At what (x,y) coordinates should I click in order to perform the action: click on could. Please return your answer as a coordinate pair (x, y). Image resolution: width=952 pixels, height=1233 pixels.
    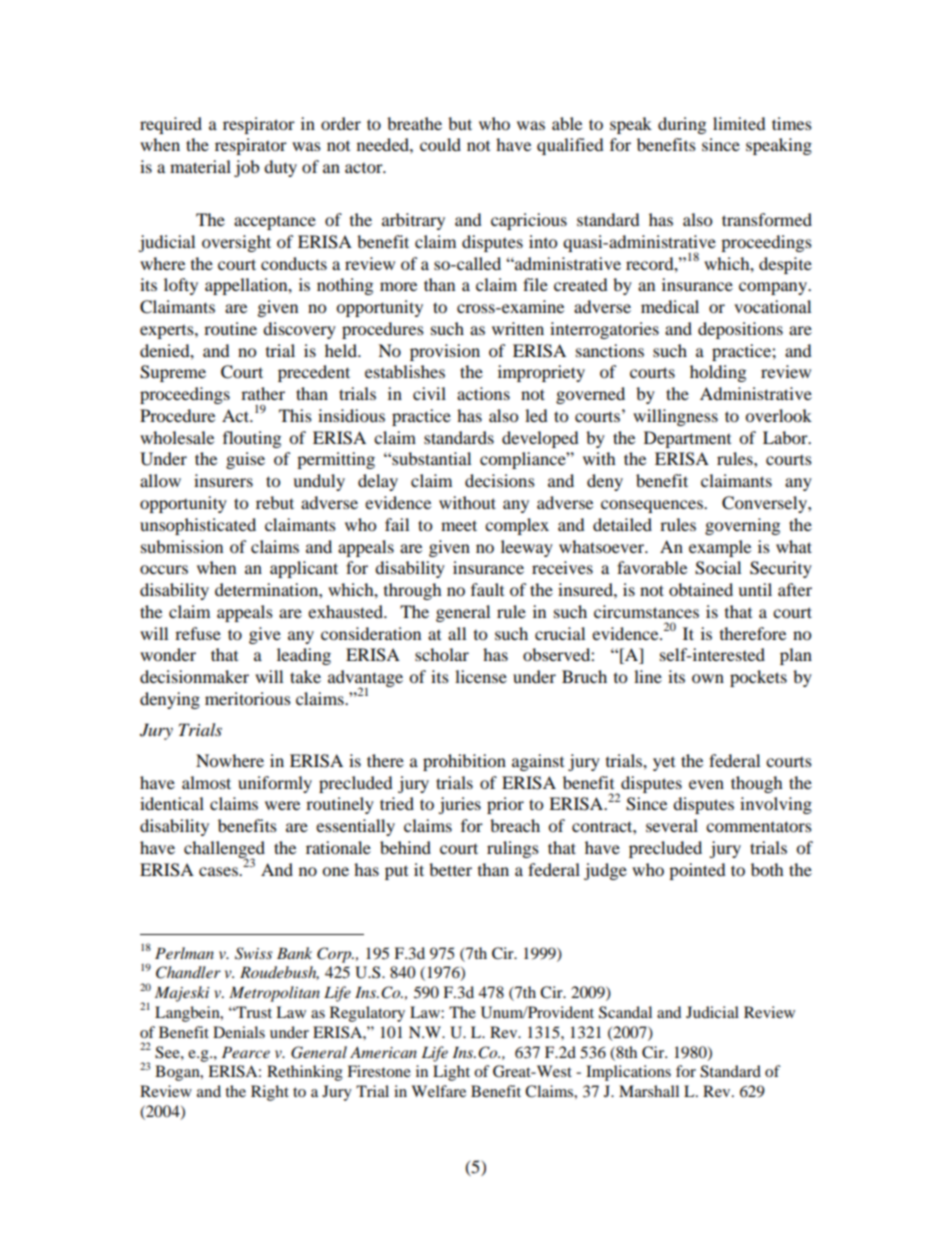
    Looking at the image, I should click on (440, 144).
